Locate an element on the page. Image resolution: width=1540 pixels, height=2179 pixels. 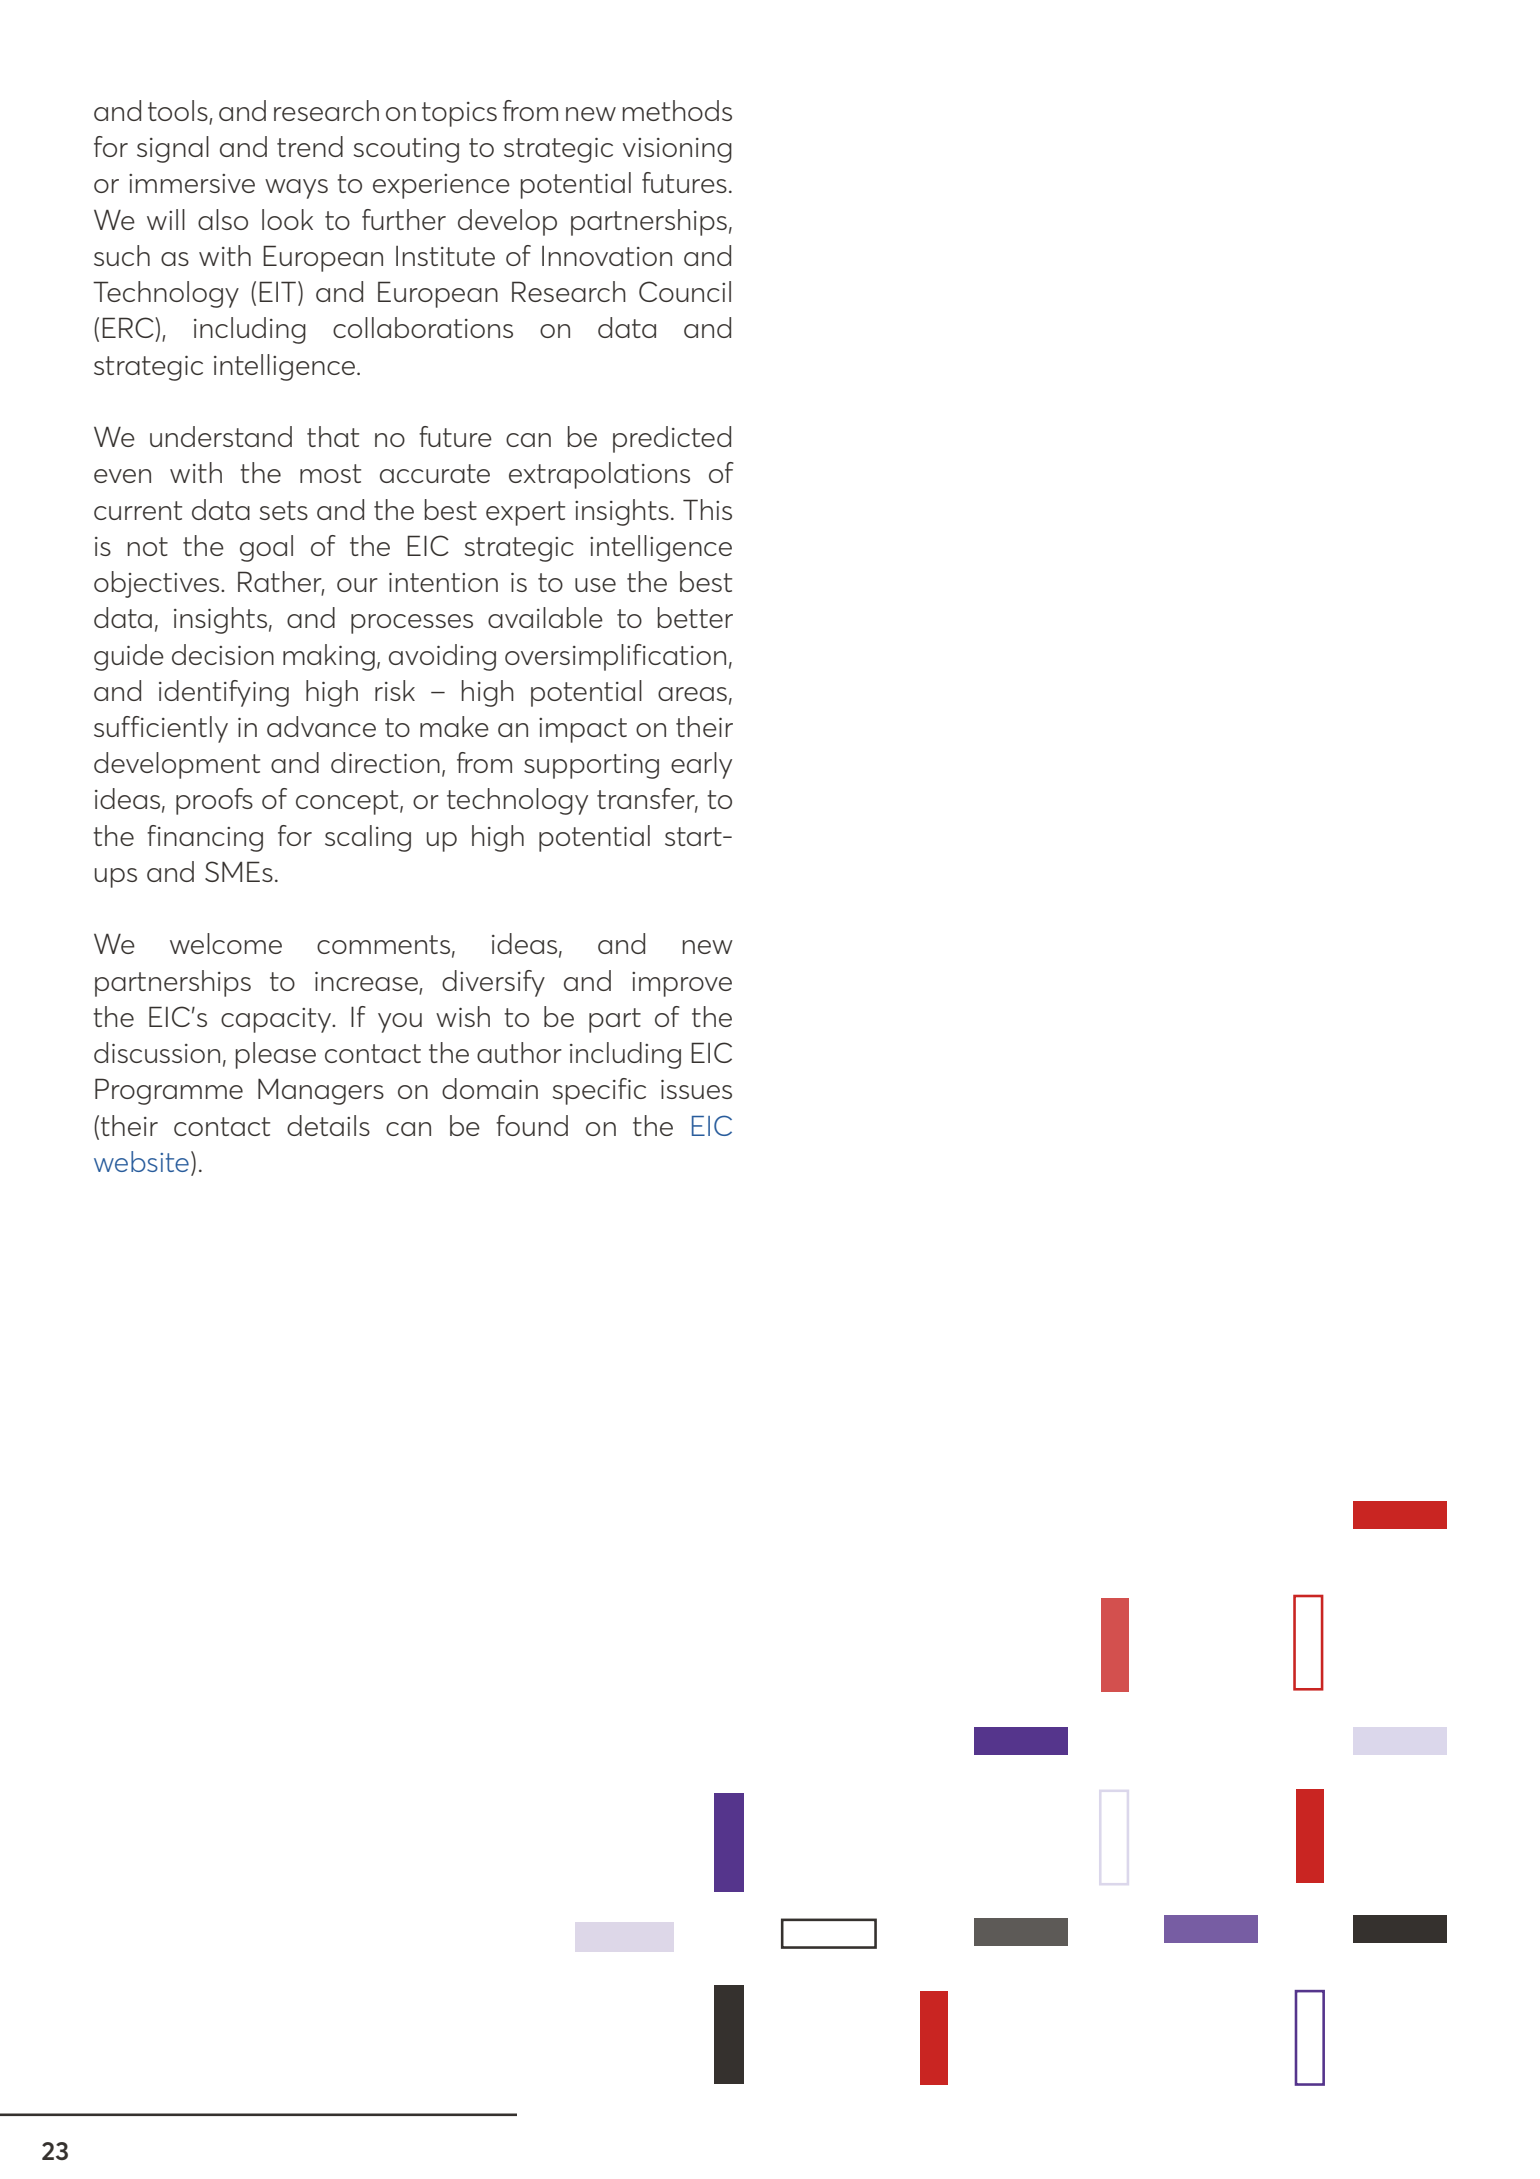
supporting is located at coordinates (591, 766).
